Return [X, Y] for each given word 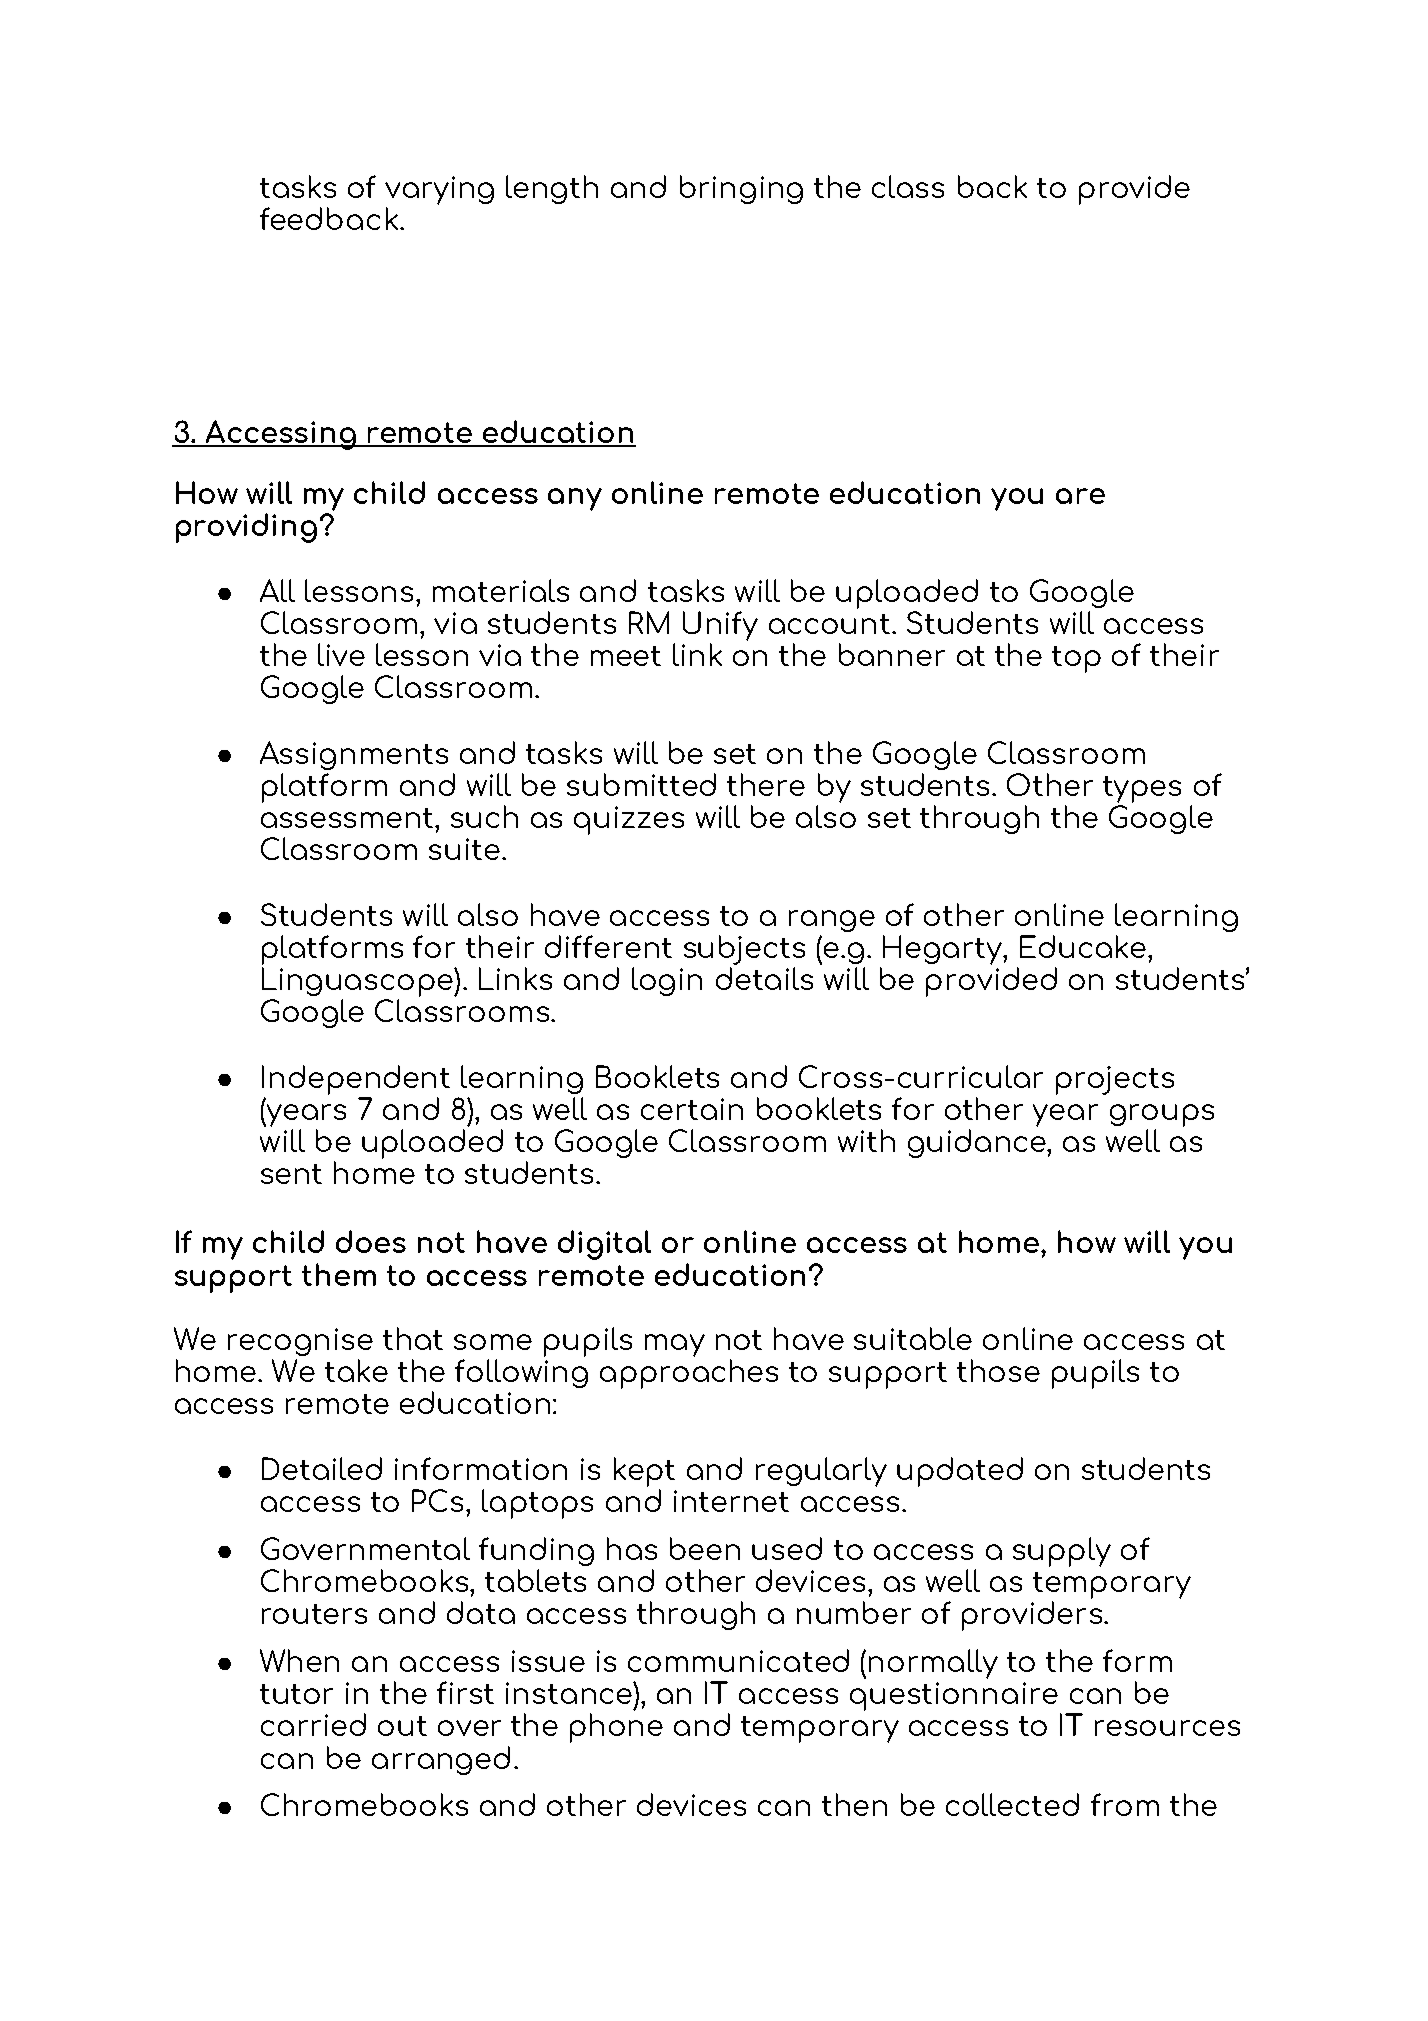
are [1080, 496]
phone [616, 1728]
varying [439, 192]
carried [313, 1724]
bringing [741, 189]
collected [1012, 1804]
